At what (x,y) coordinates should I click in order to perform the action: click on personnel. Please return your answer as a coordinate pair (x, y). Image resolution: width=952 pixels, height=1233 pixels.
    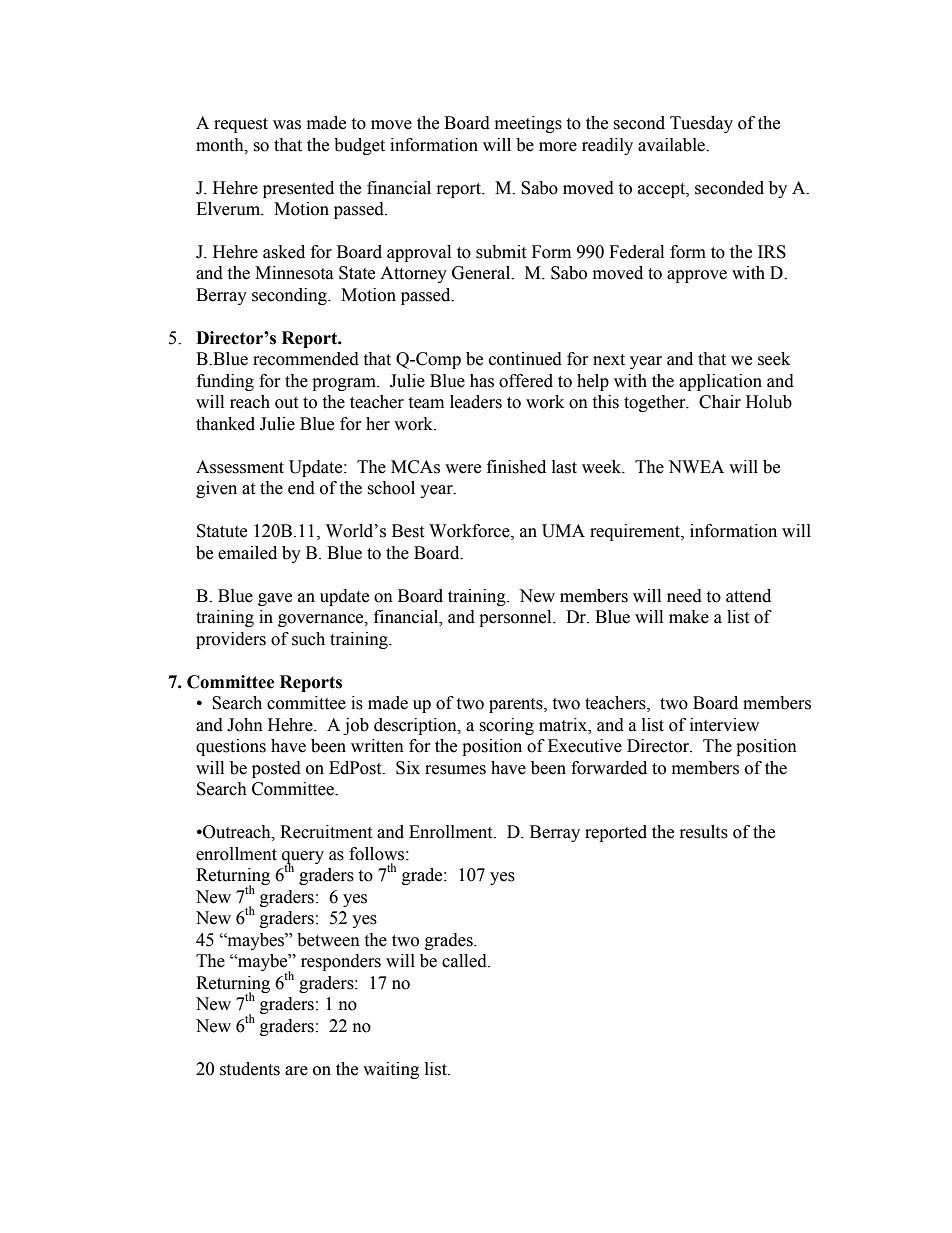
    Looking at the image, I should click on (516, 618).
